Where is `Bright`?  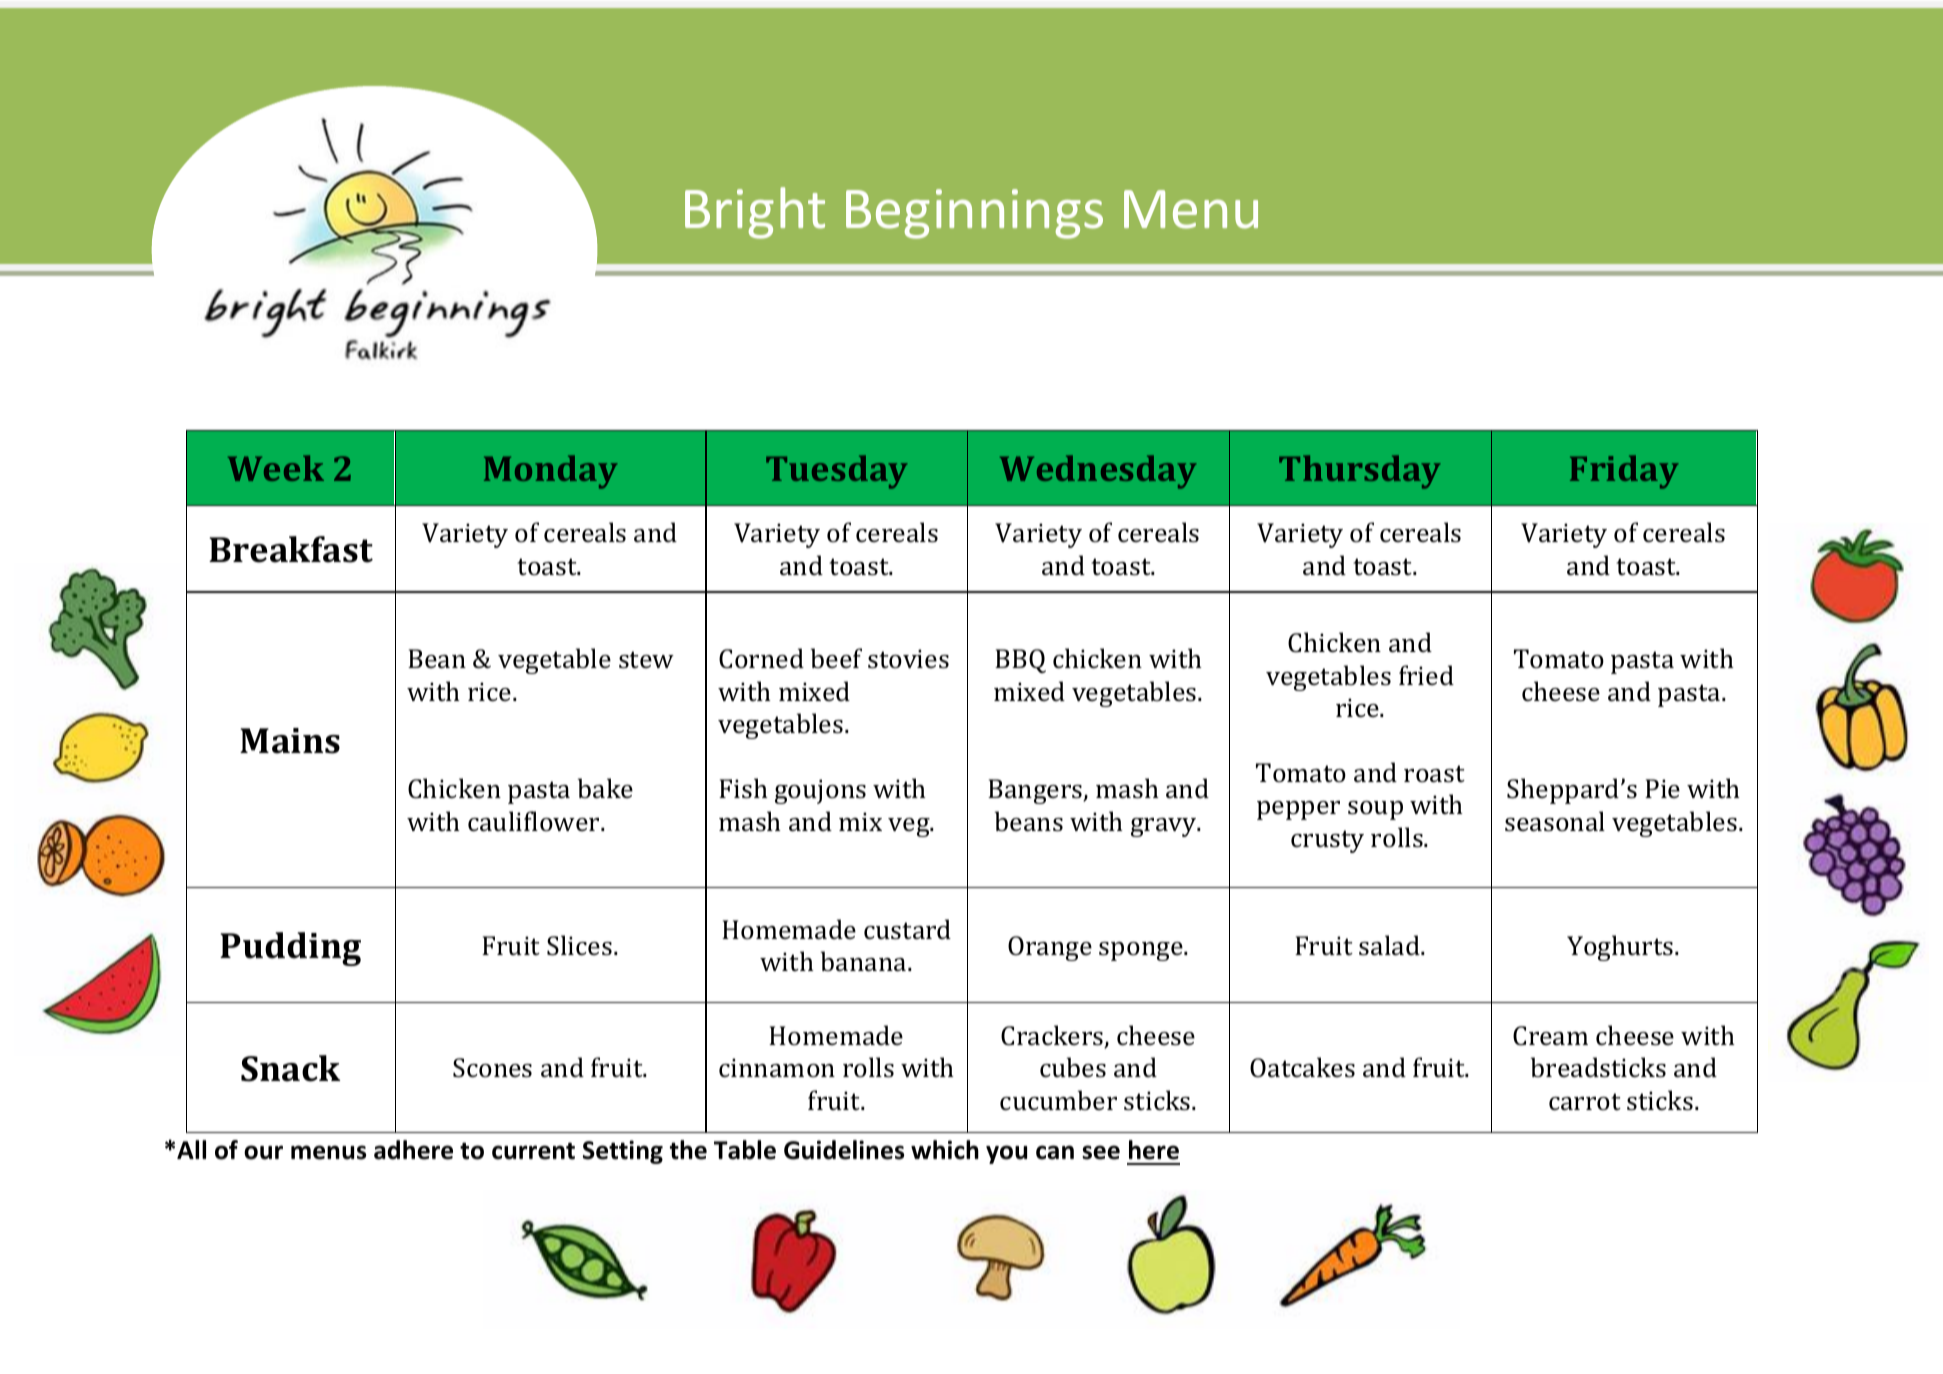 Bright is located at coordinates (755, 213).
